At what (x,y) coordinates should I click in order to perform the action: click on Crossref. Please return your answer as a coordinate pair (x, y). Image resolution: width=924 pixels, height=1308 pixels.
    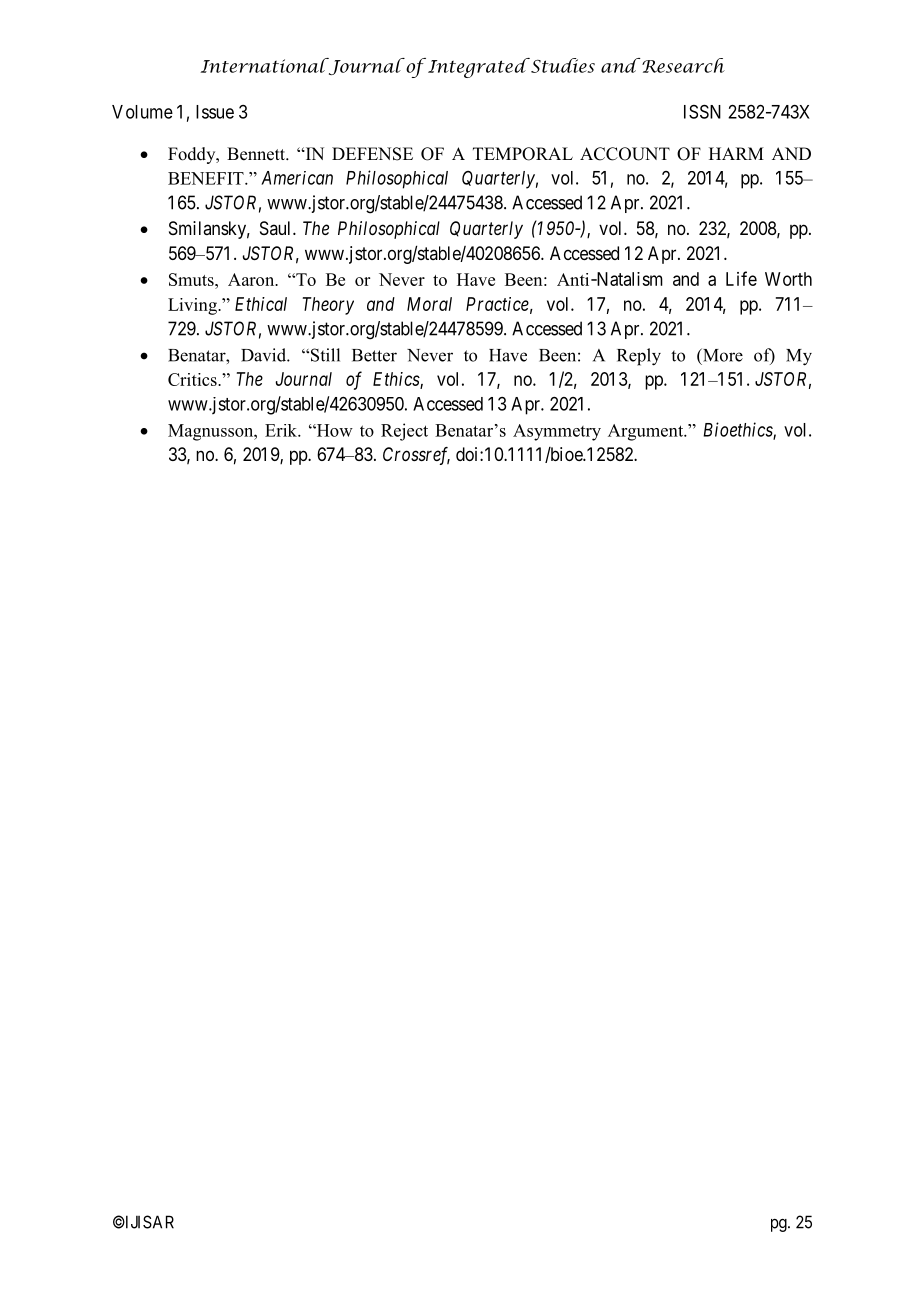
    Looking at the image, I should click on (416, 456).
